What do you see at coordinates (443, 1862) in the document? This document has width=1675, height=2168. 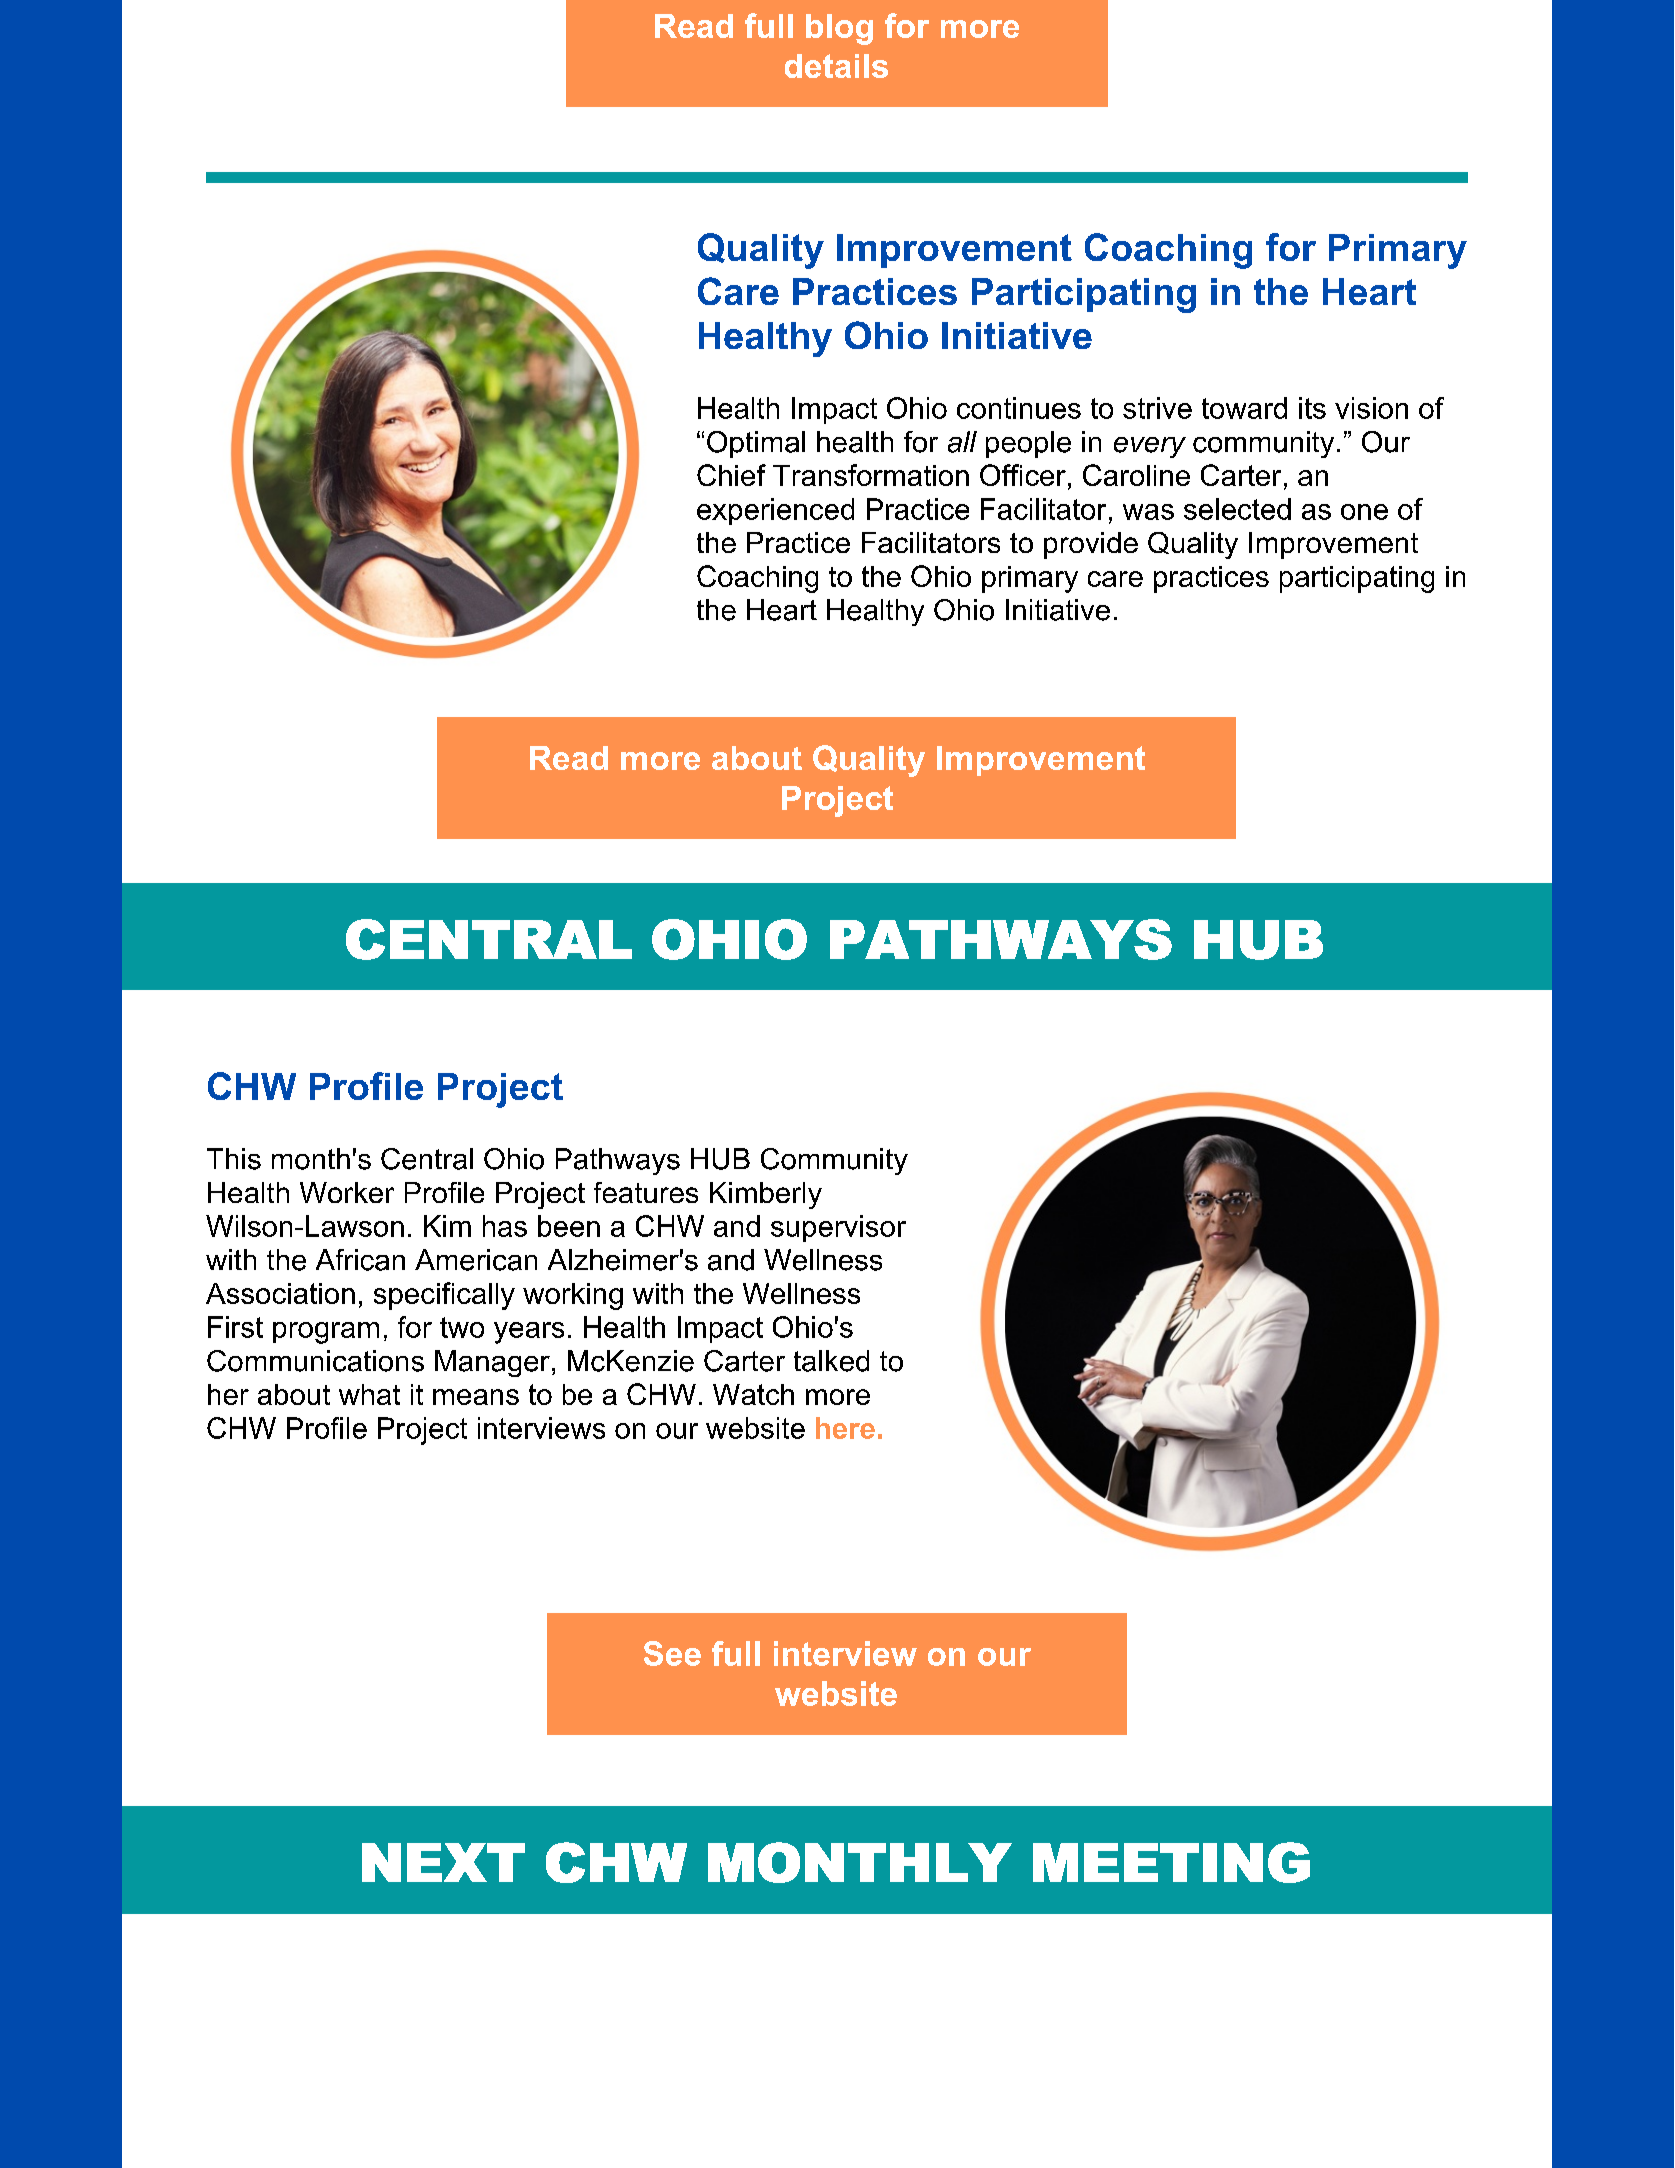 I see `NEXT` at bounding box center [443, 1862].
